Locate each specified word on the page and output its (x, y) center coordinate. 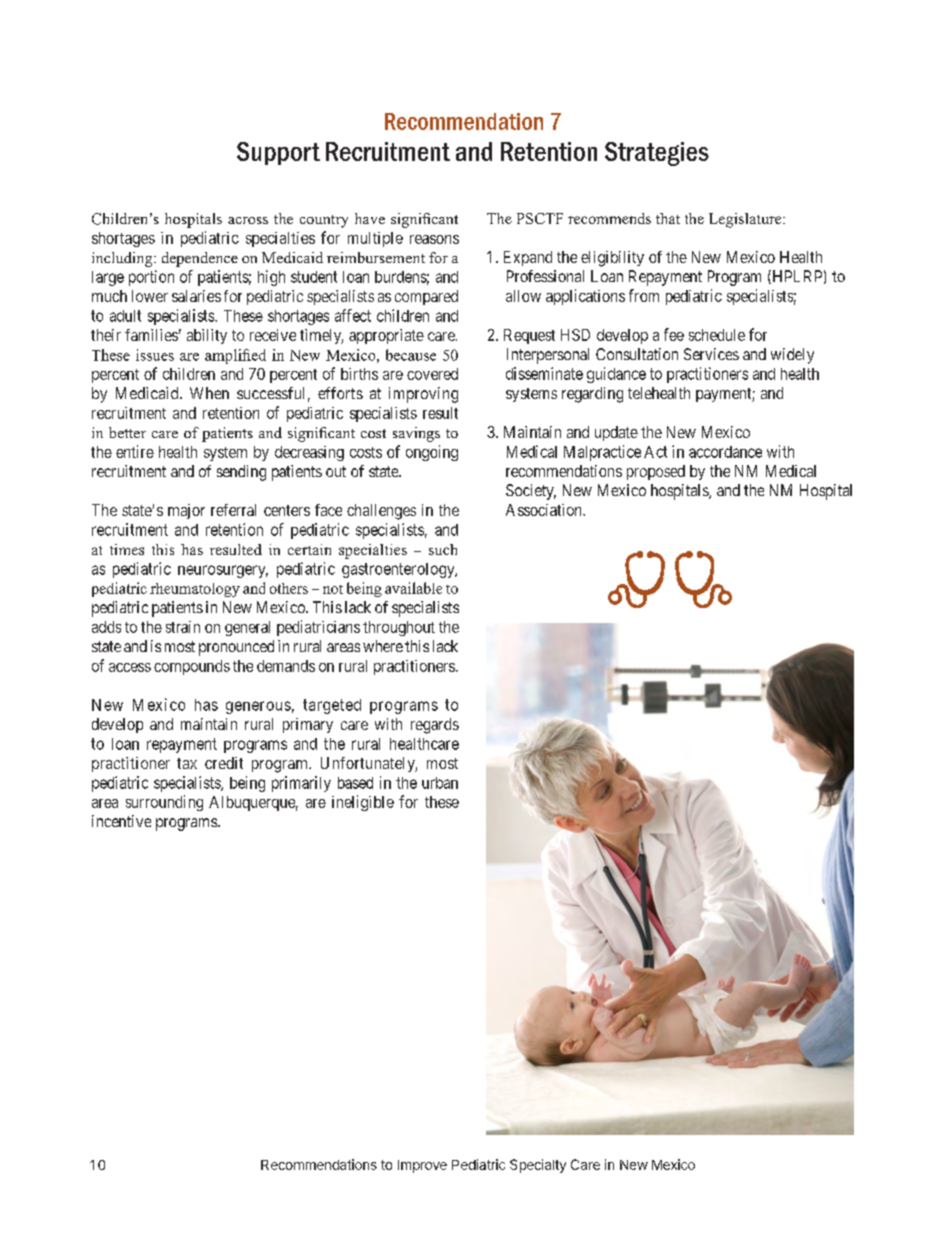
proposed (656, 472)
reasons (434, 239)
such (443, 549)
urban (440, 783)
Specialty (538, 1166)
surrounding (164, 803)
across (248, 220)
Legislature (746, 220)
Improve (422, 1166)
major (186, 511)
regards (435, 726)
